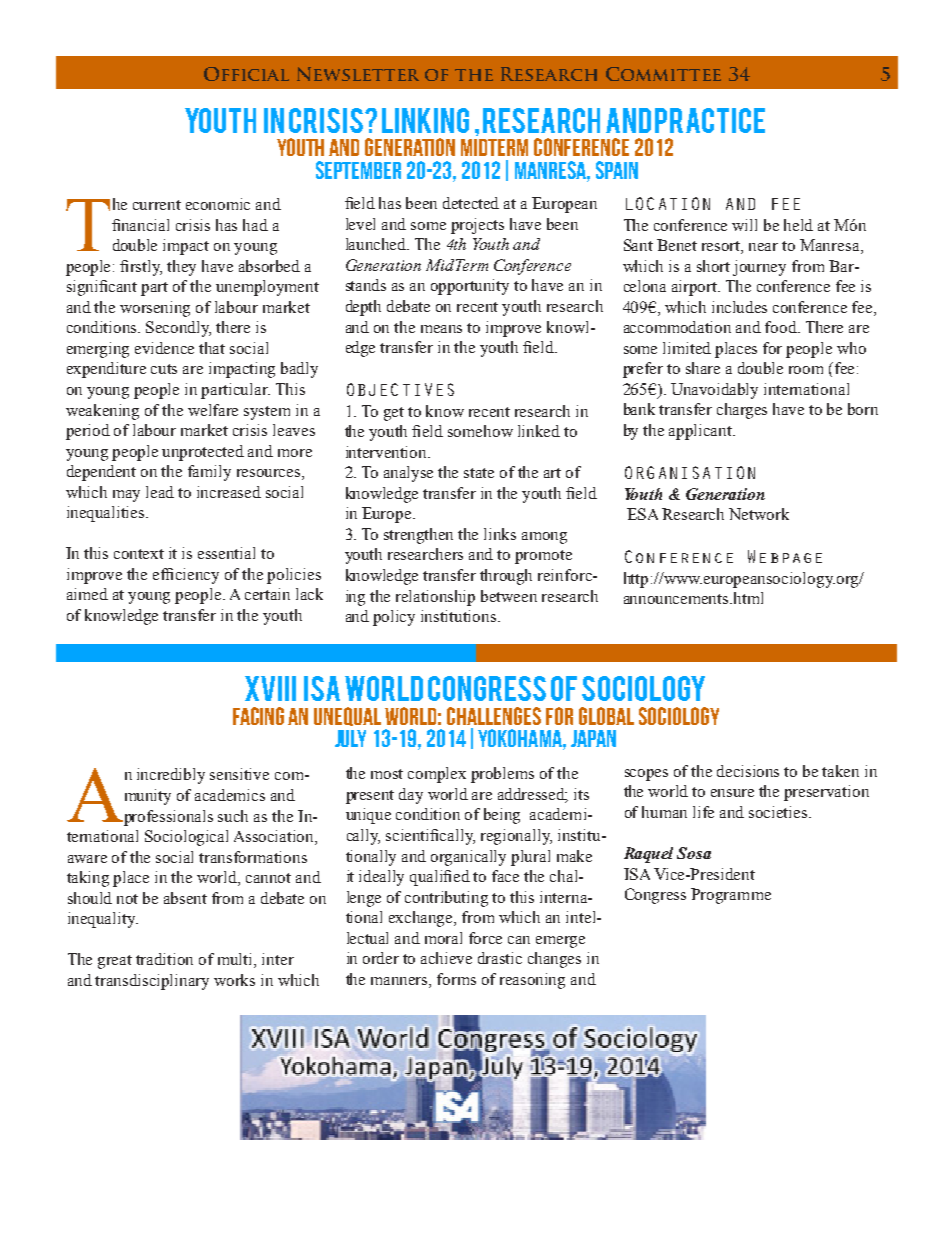  Describe the element at coordinates (139, 554) in the image. I see `context` at that location.
